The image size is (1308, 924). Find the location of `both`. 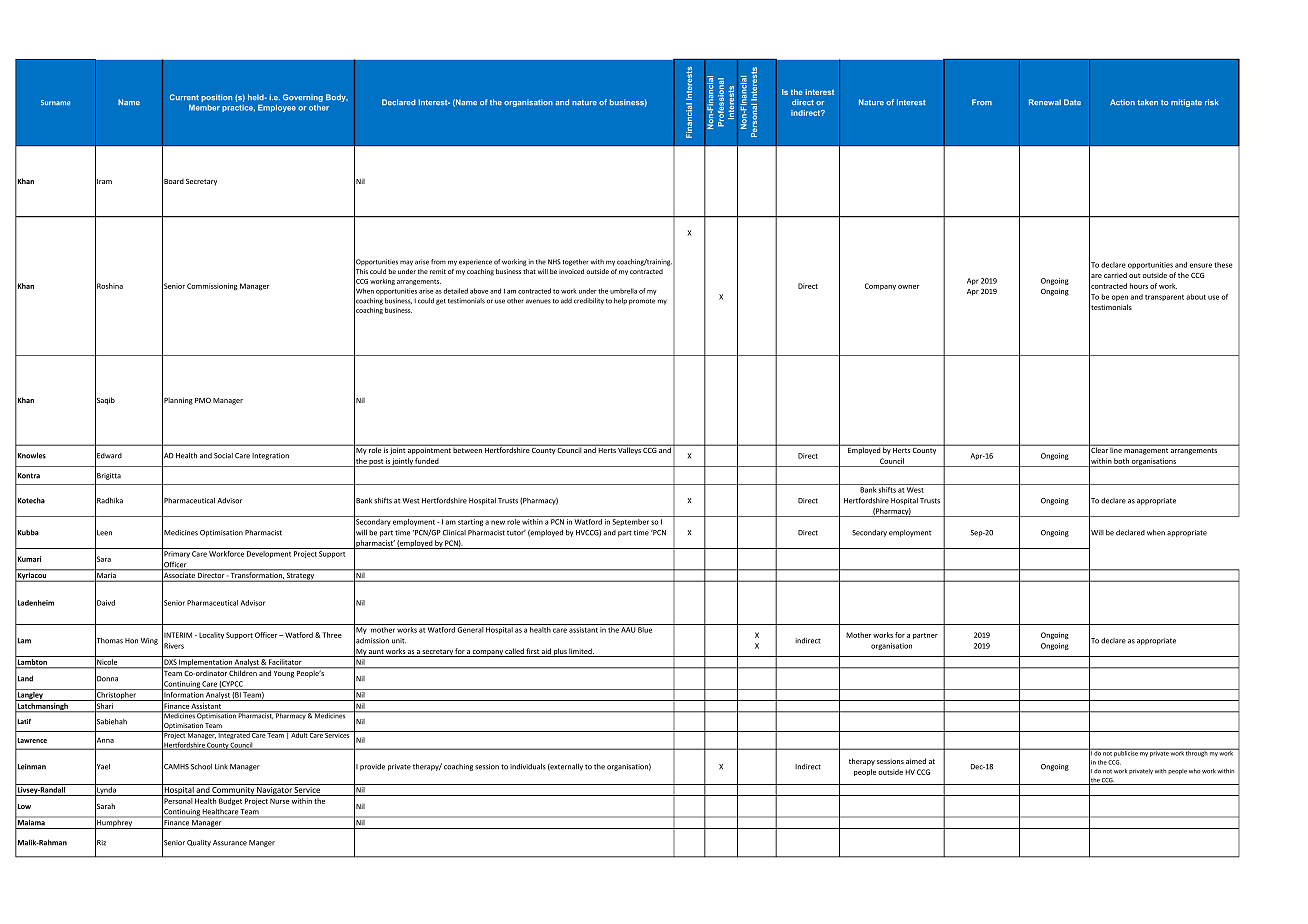

both is located at coordinates (1121, 461).
